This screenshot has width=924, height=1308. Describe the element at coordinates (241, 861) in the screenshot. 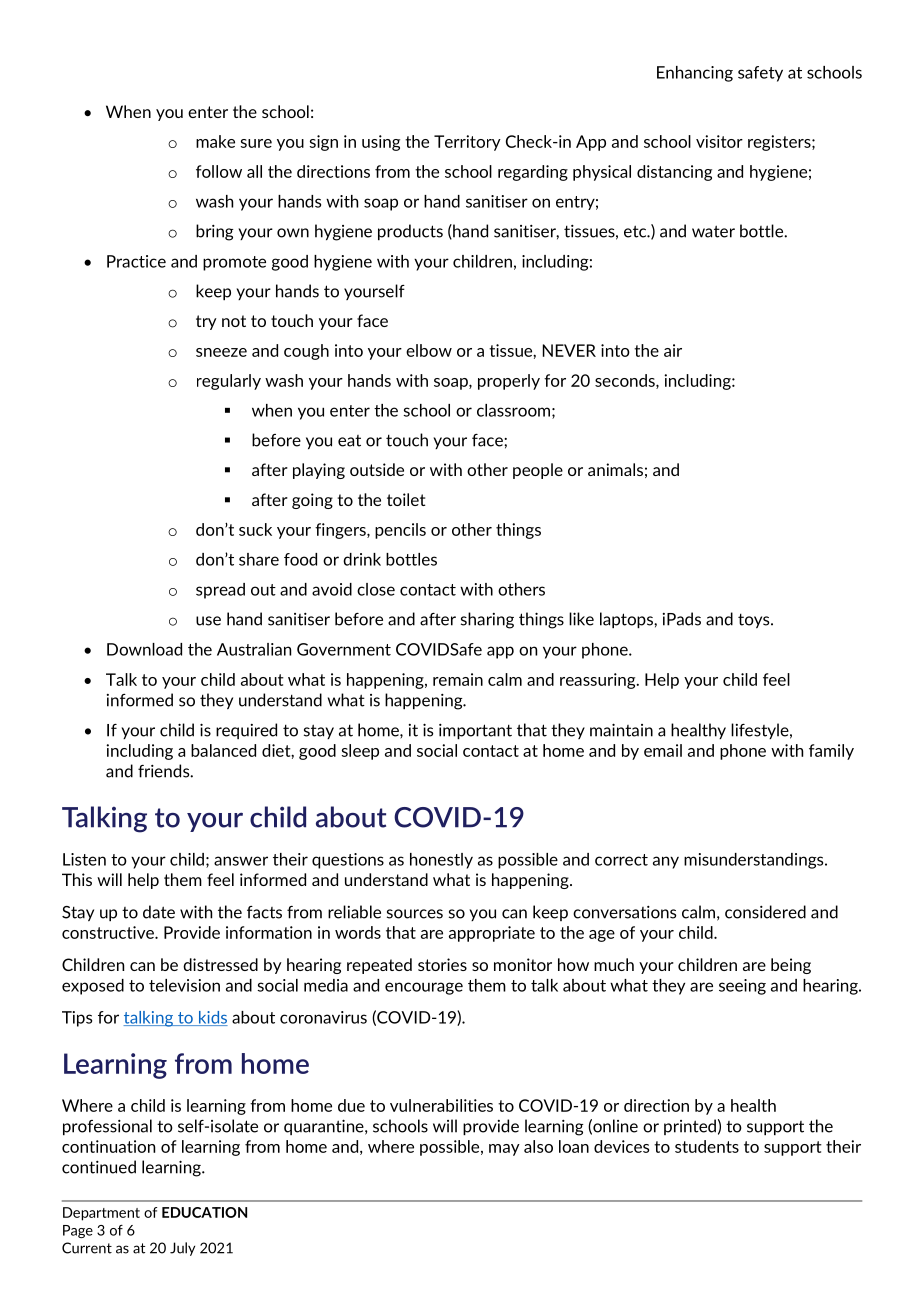

I see `answer` at that location.
